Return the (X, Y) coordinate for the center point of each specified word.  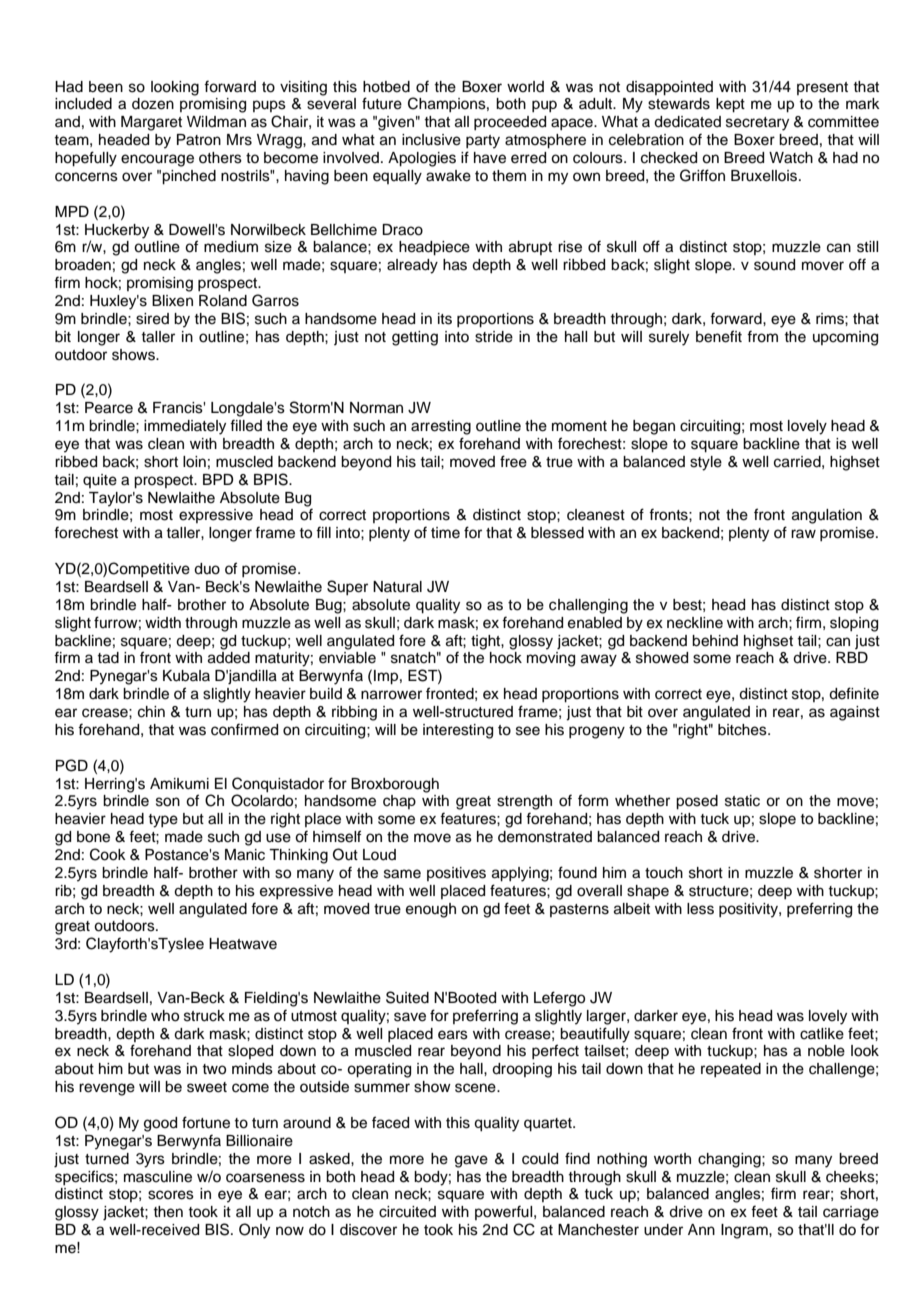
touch (664, 873)
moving (551, 659)
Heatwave (243, 944)
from (762, 336)
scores (171, 1195)
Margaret (151, 123)
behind (715, 641)
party (483, 142)
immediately (185, 427)
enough (431, 910)
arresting (441, 427)
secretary (757, 124)
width (163, 622)
